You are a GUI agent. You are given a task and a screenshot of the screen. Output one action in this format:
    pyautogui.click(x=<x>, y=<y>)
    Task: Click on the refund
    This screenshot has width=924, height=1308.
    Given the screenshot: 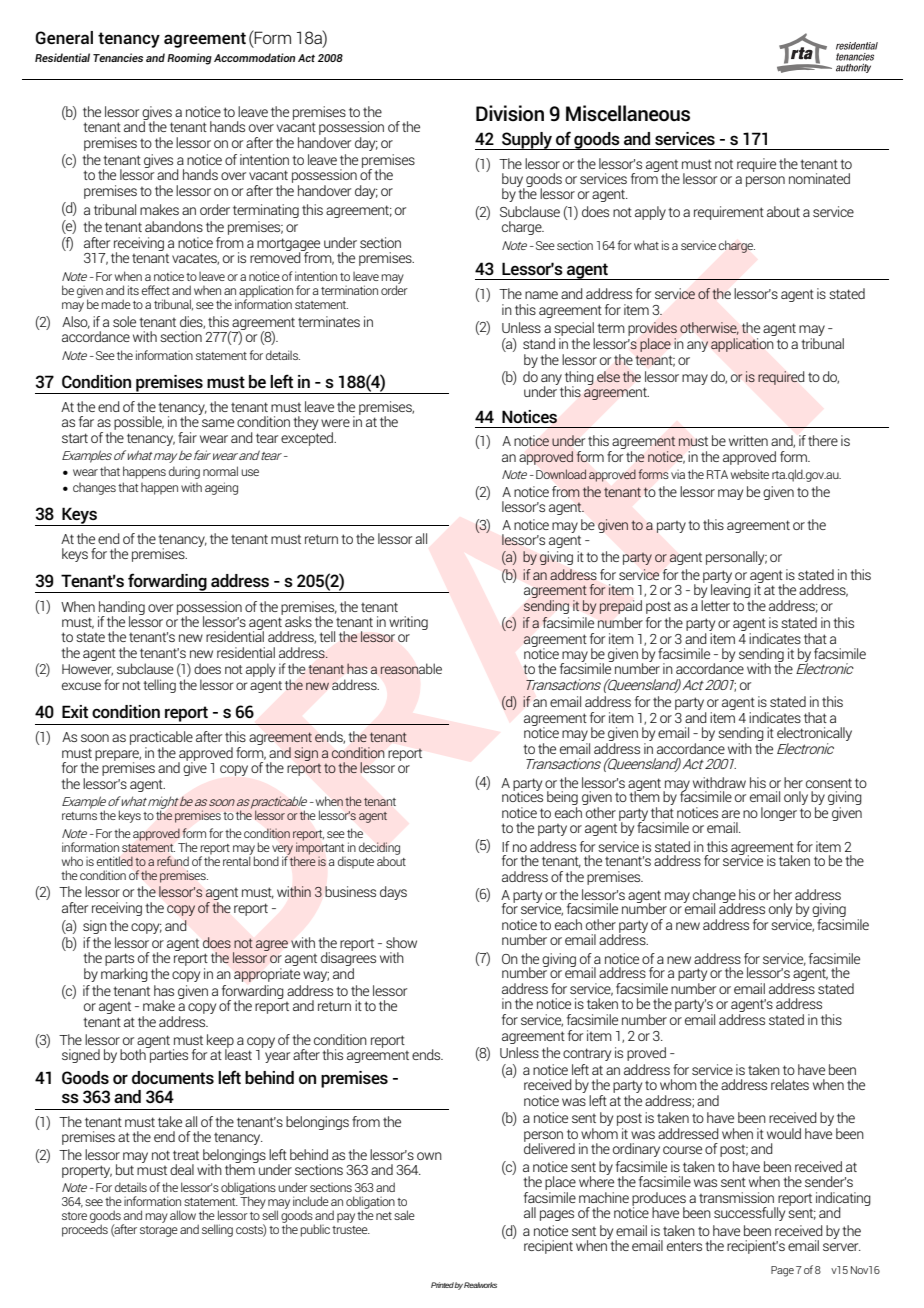 What is the action you would take?
    pyautogui.click(x=173, y=861)
